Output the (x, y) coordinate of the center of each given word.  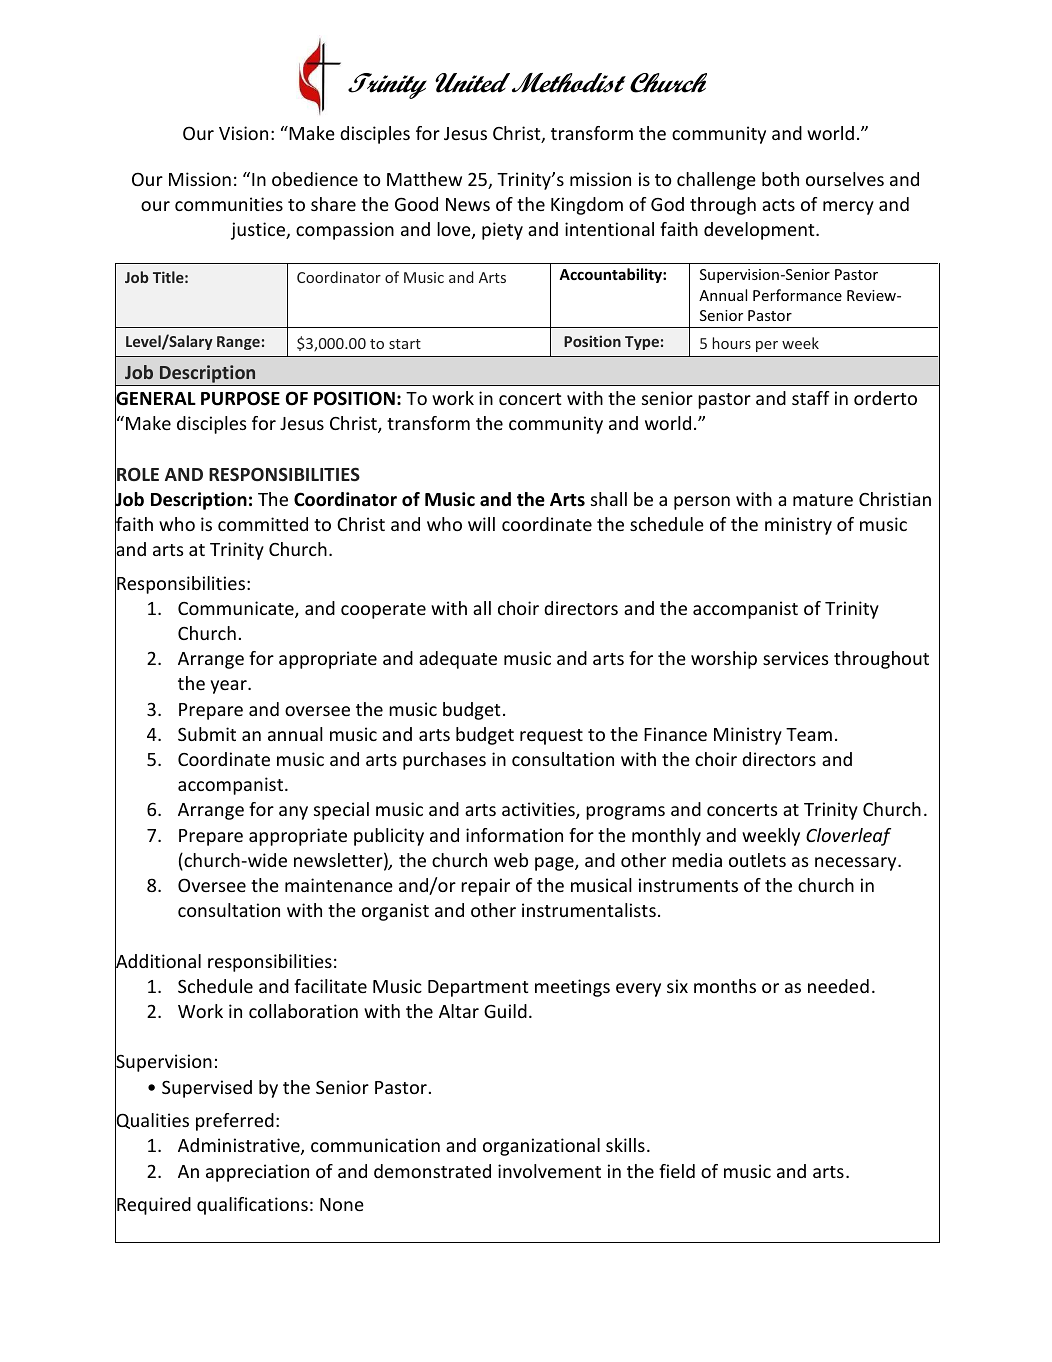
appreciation (257, 1173)
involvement (549, 1171)
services (796, 658)
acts (778, 205)
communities (229, 204)
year (229, 687)
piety (502, 231)
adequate (458, 660)
